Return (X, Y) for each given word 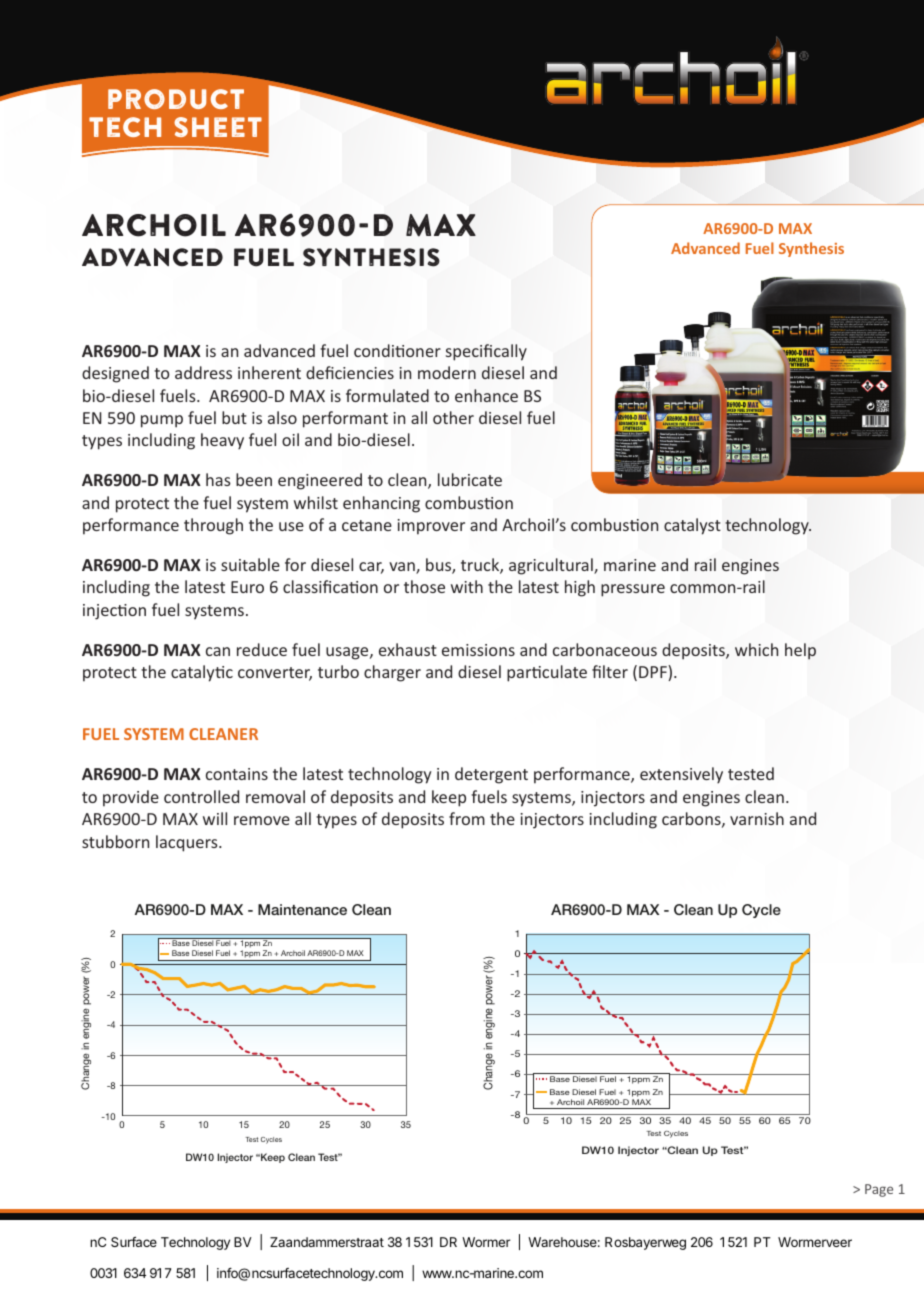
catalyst (692, 526)
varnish (757, 818)
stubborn (115, 841)
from (467, 818)
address (203, 372)
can (218, 651)
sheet (218, 127)
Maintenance (302, 909)
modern (447, 372)
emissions (478, 650)
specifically (486, 352)
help (800, 651)
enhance (486, 395)
